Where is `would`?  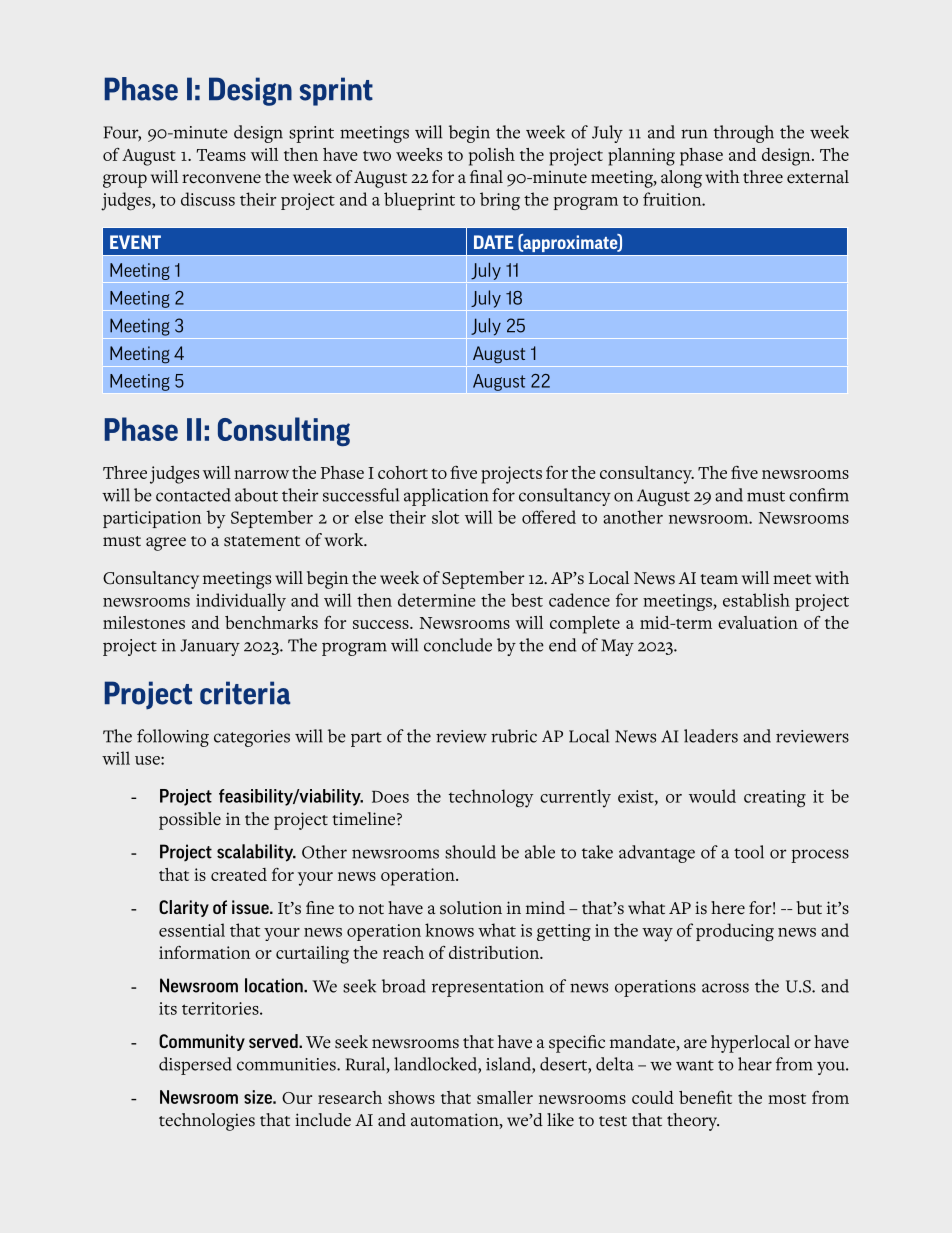 would is located at coordinates (712, 796).
